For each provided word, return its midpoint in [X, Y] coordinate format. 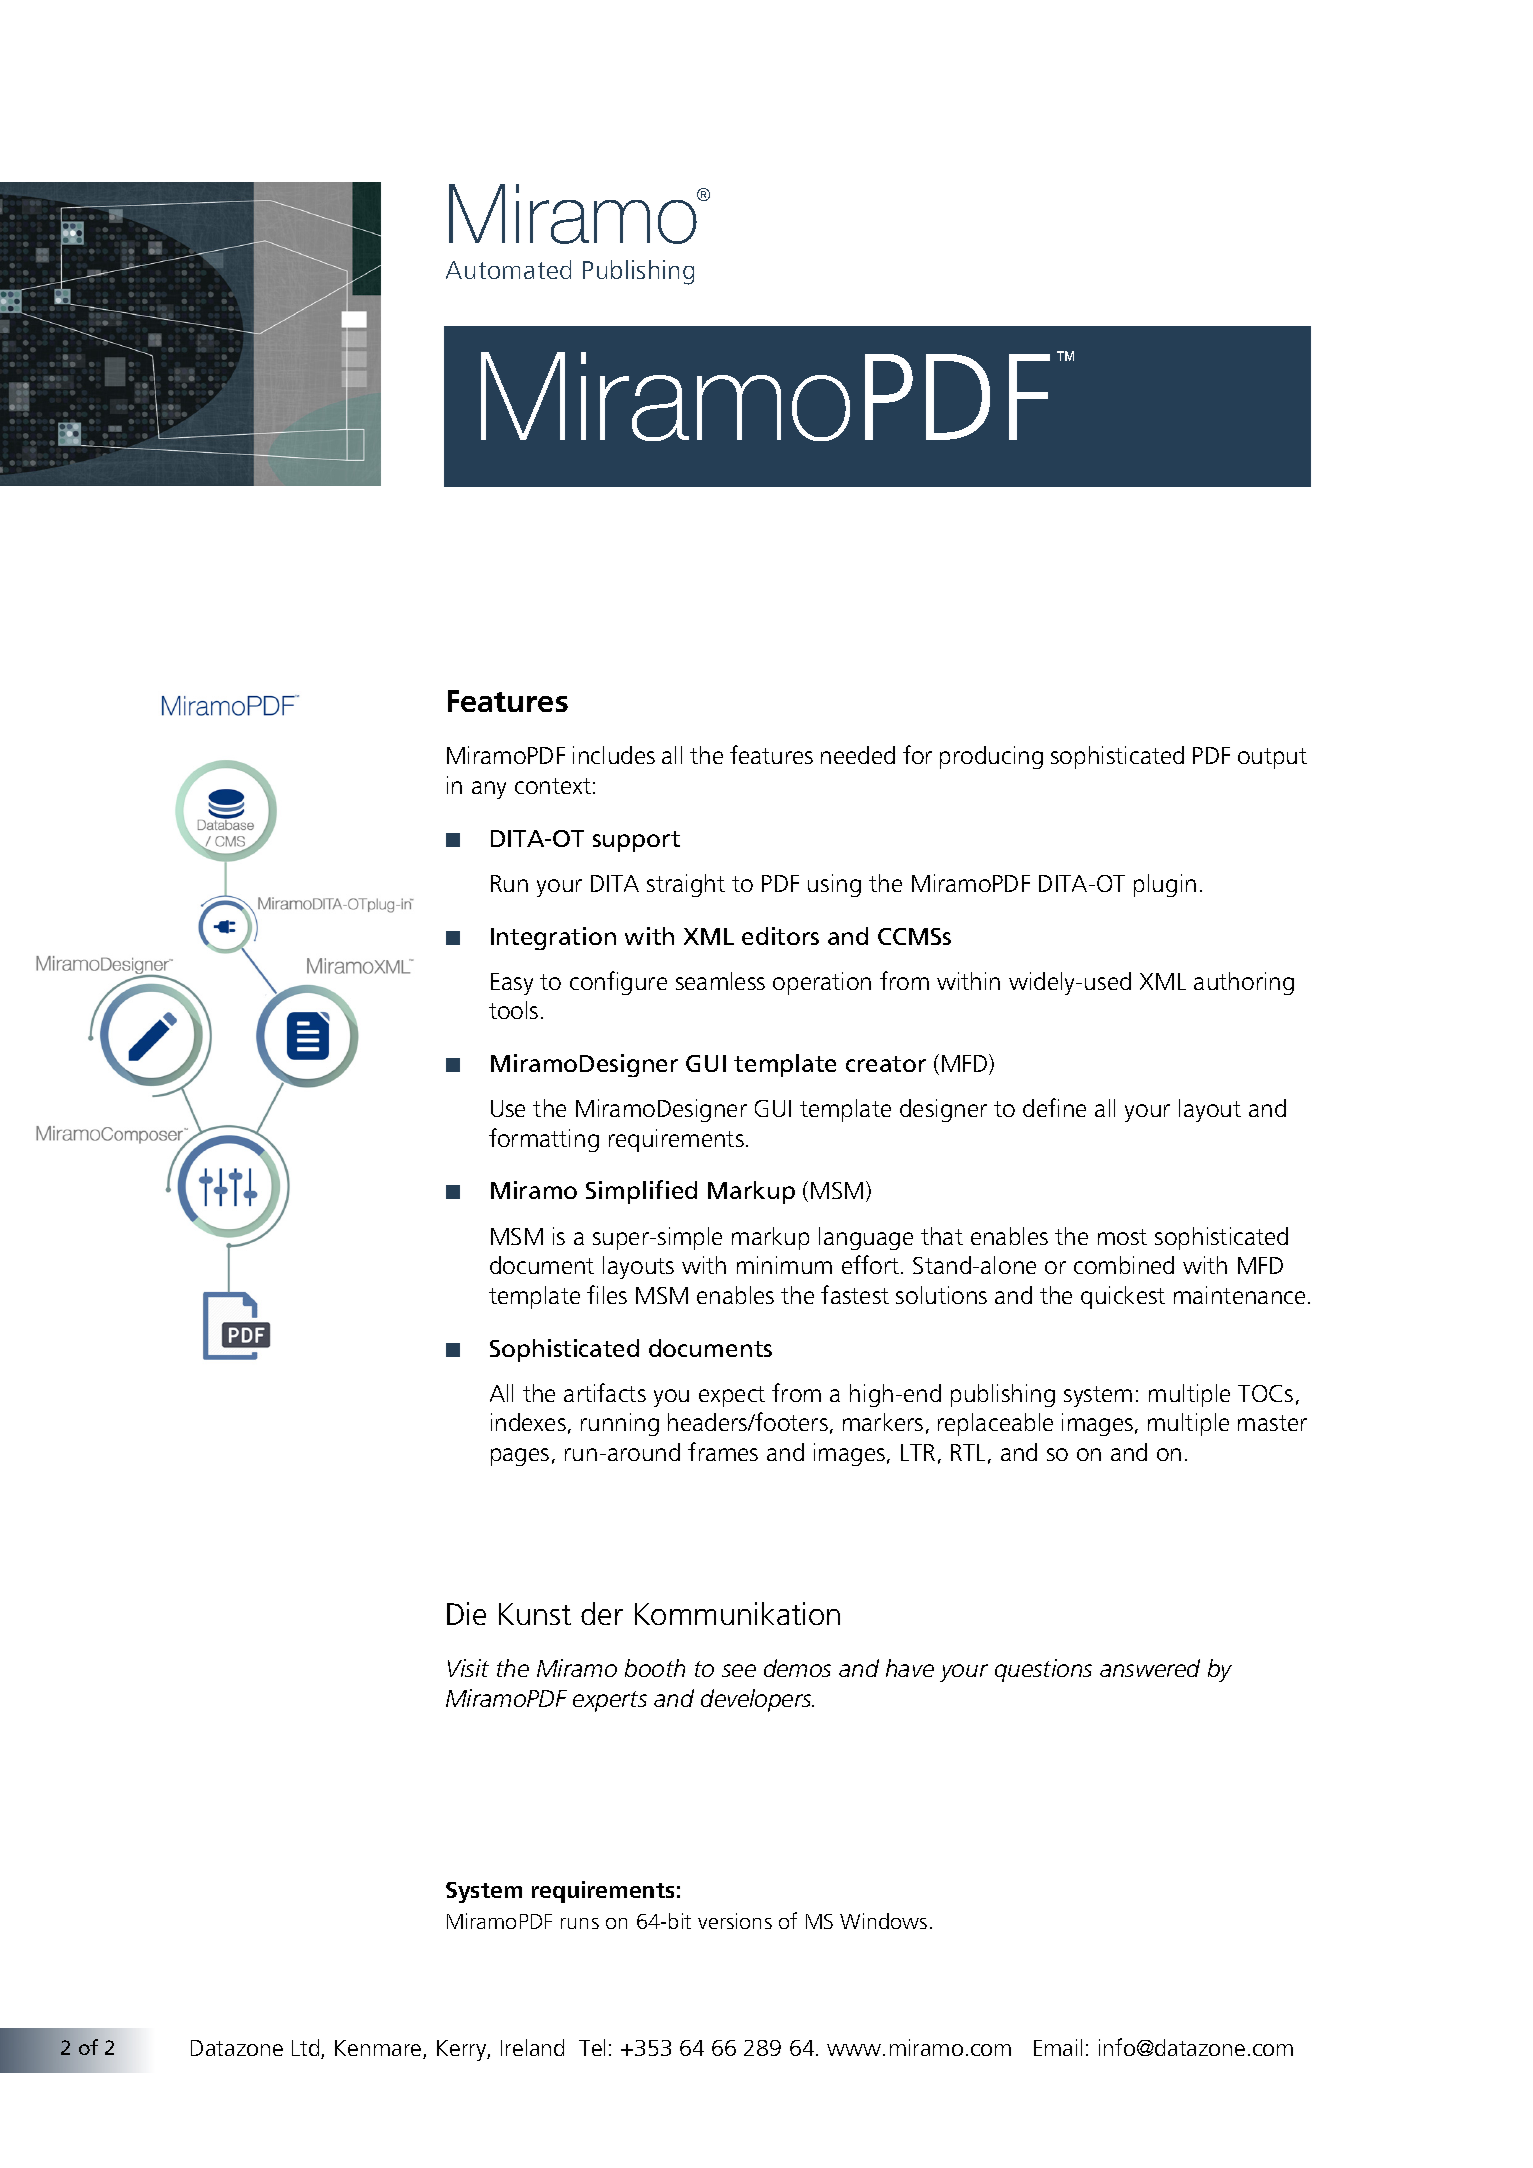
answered [1150, 1668]
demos [797, 1668]
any [489, 790]
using [834, 885]
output [1272, 758]
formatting [544, 1140]
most [1122, 1237]
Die [466, 1613]
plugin [1165, 885]
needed [858, 755]
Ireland [532, 2047]
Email [1058, 2047]
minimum [784, 1265]
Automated [508, 269]
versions [735, 1921]
